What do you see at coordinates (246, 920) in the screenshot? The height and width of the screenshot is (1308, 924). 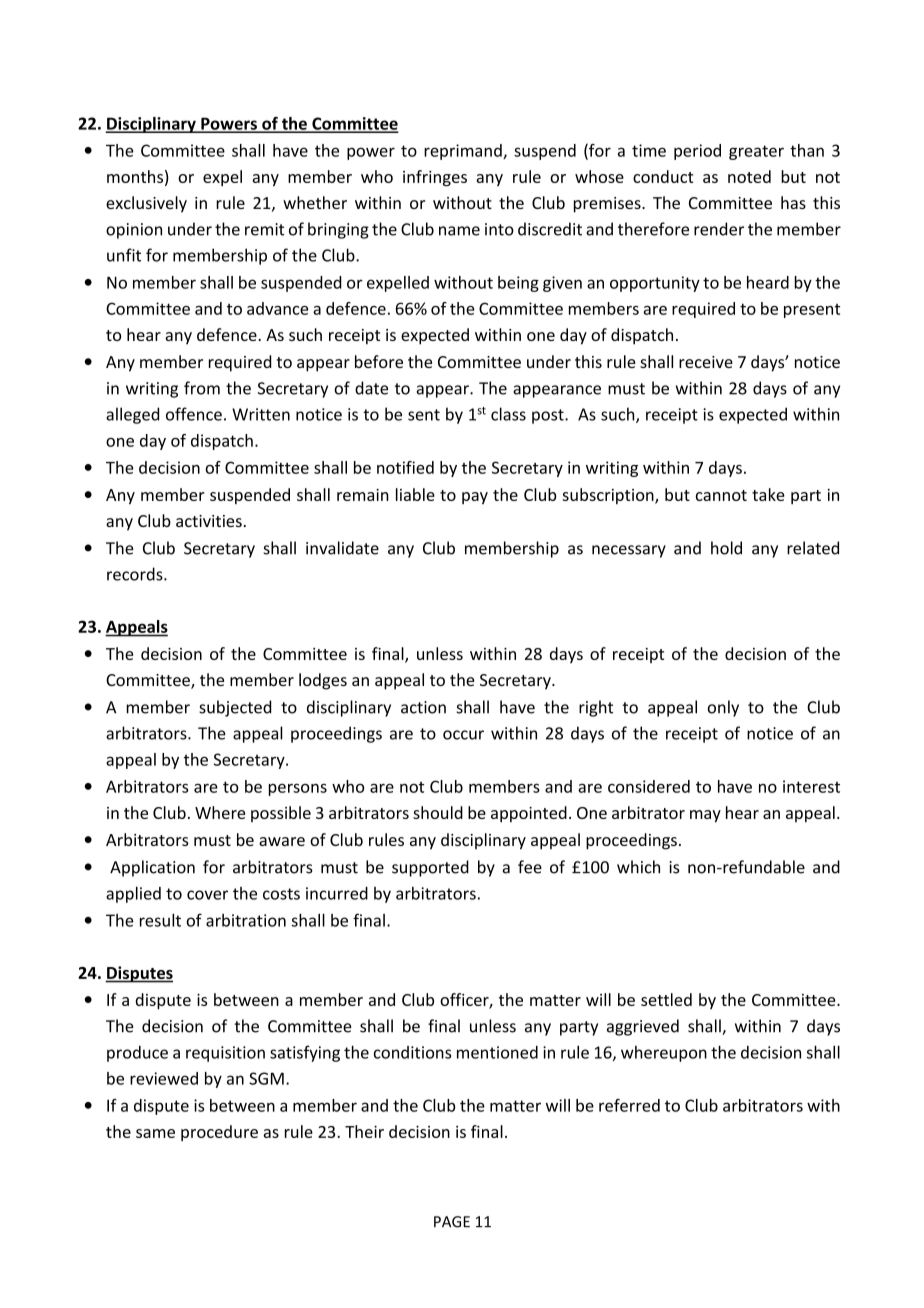 I see `arbitration` at bounding box center [246, 920].
